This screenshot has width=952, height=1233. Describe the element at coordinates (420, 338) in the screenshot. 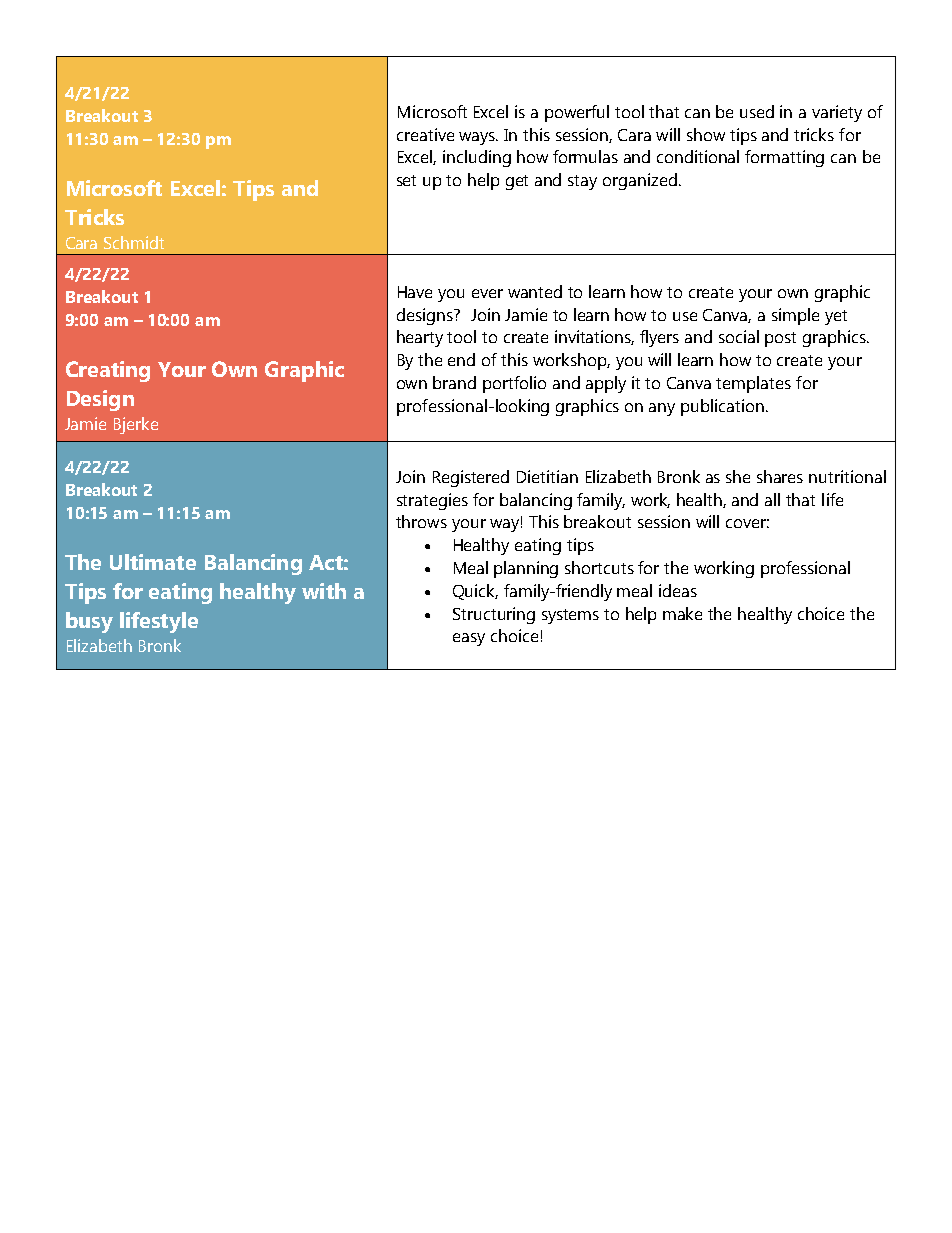

I see `hearty` at that location.
